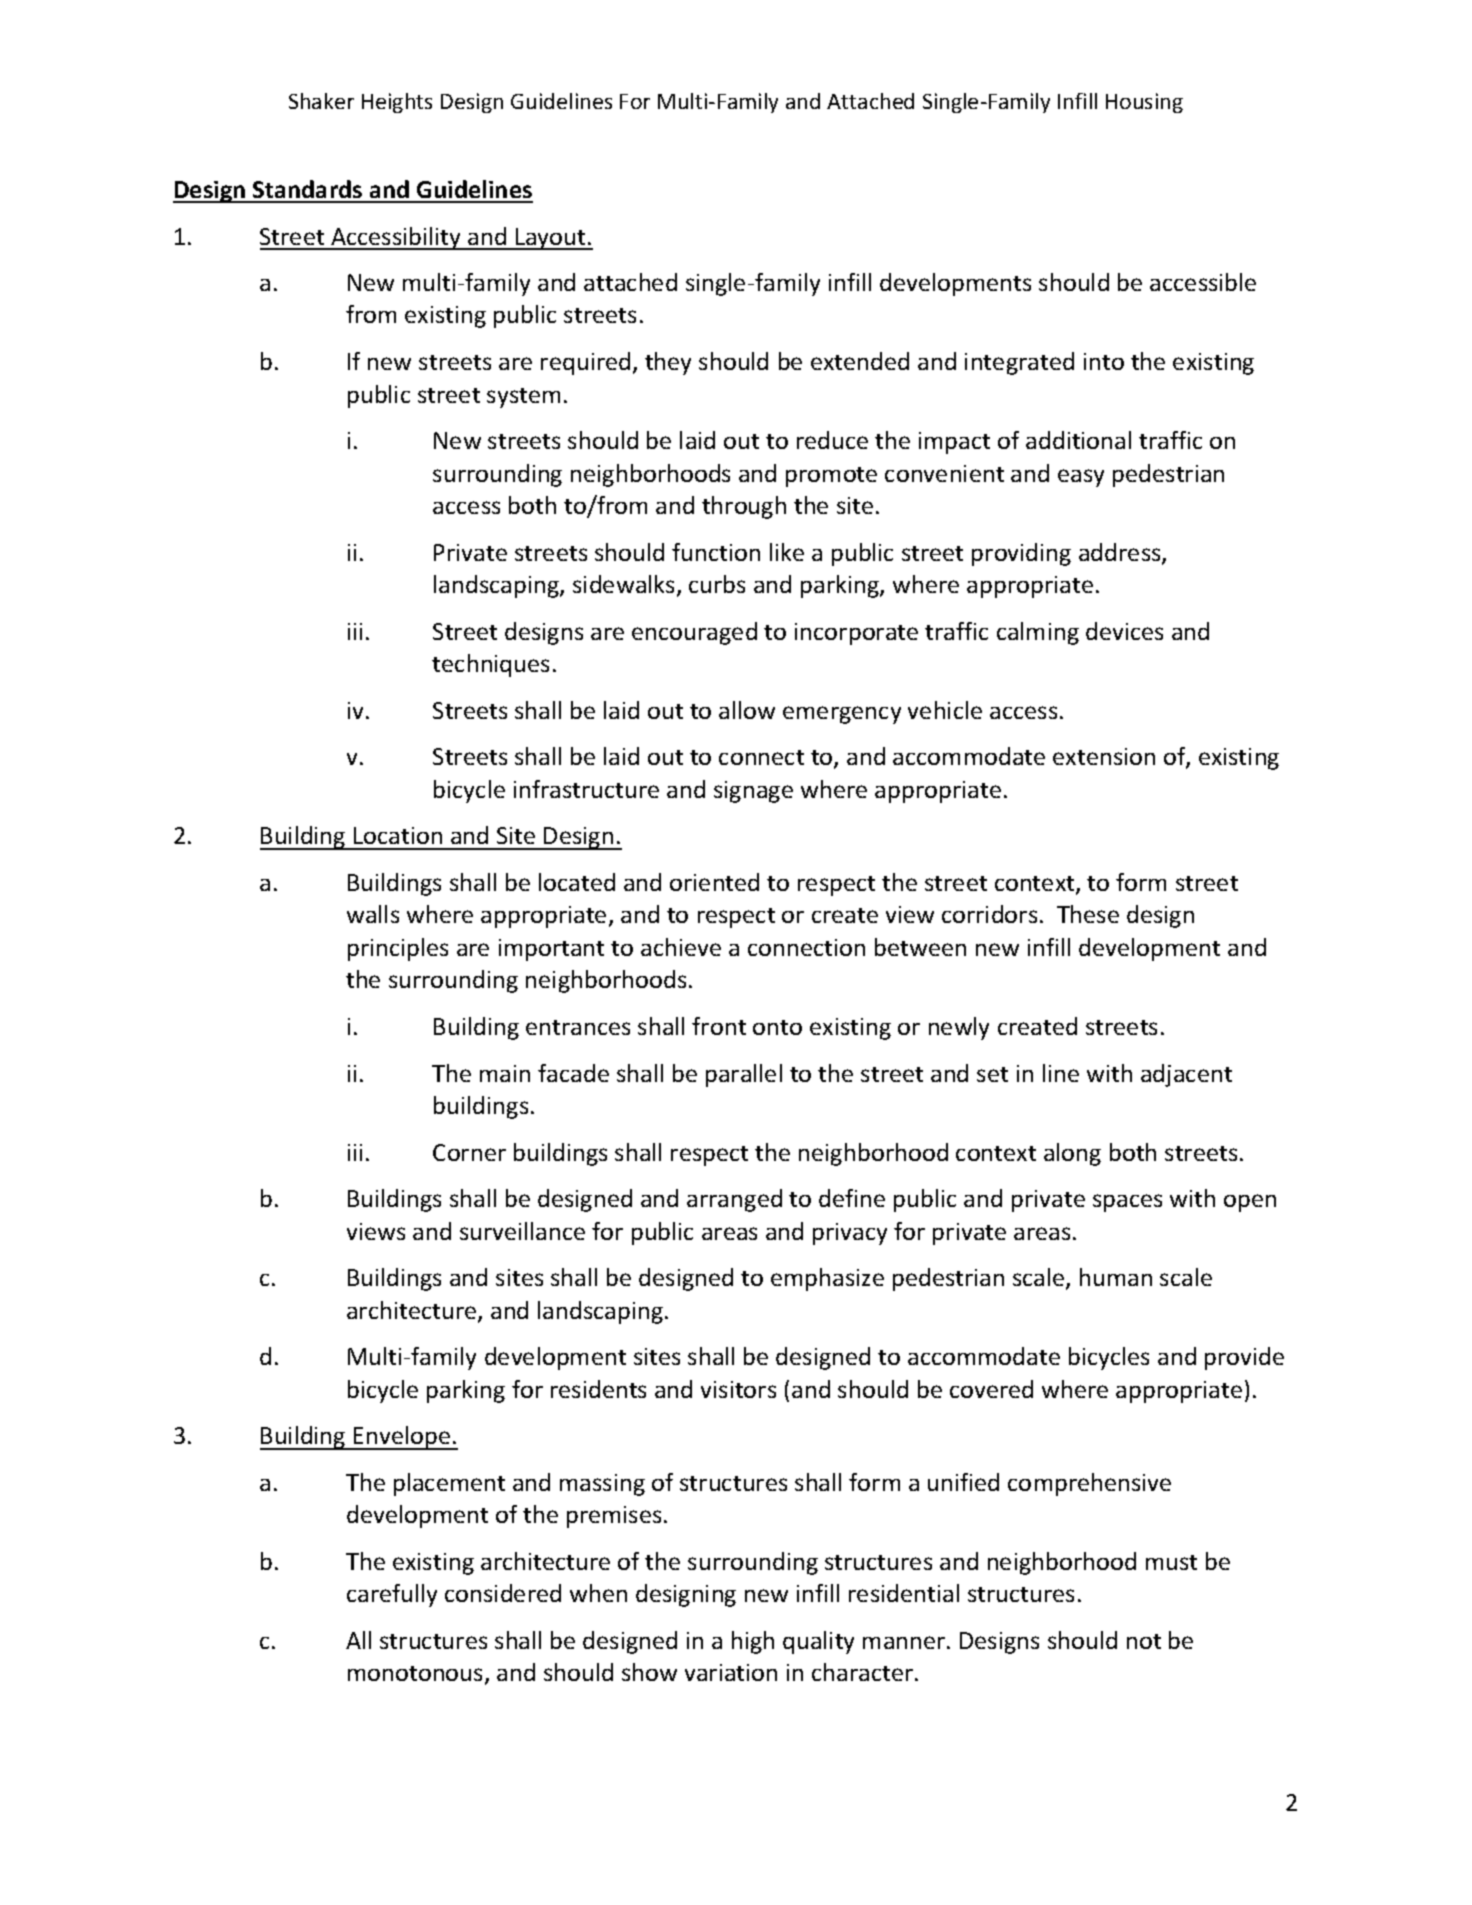  What do you see at coordinates (1072, 1154) in the screenshot?
I see `along` at bounding box center [1072, 1154].
